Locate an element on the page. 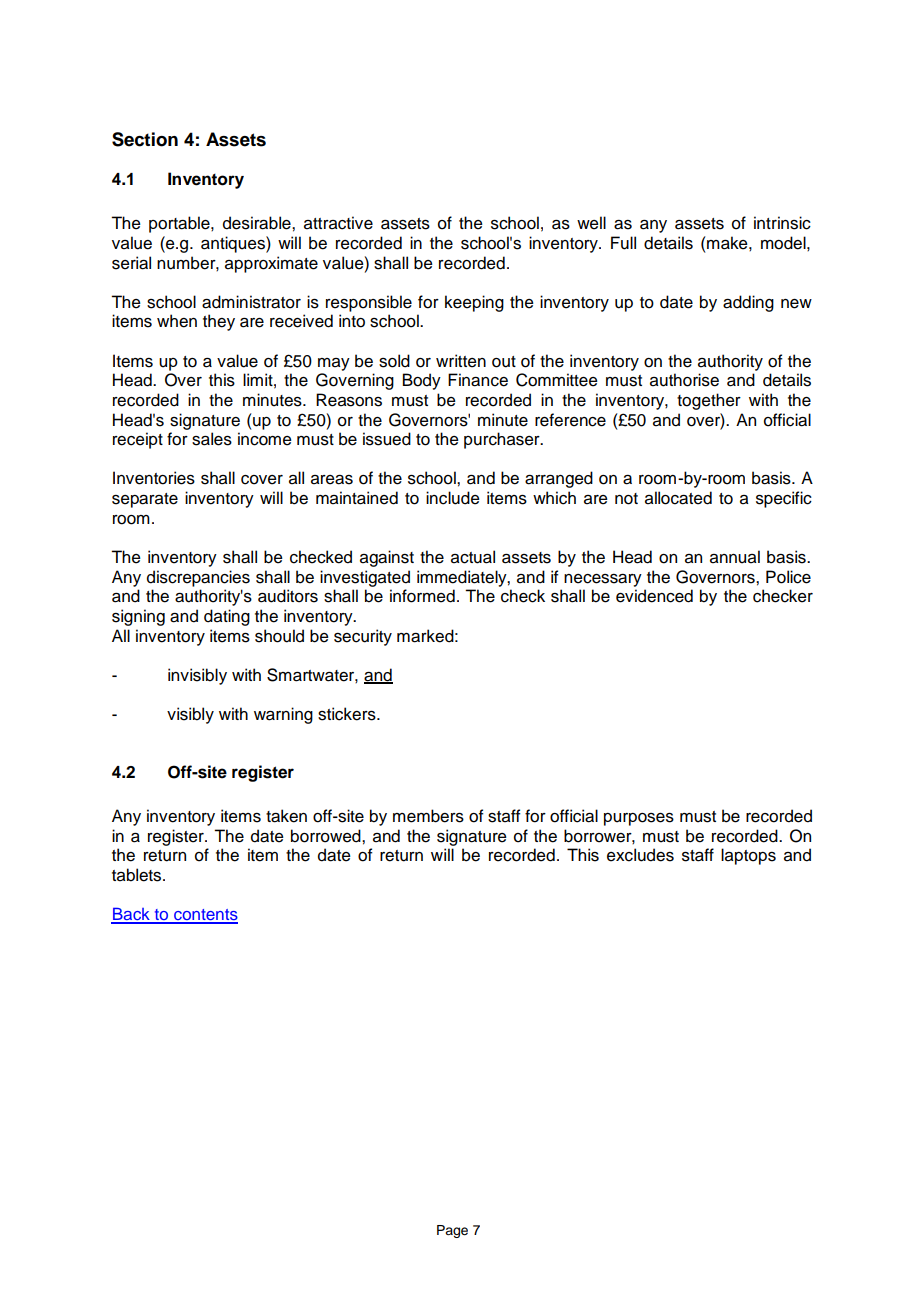 Image resolution: width=924 pixels, height=1307 pixels. Page is located at coordinates (452, 1231).
